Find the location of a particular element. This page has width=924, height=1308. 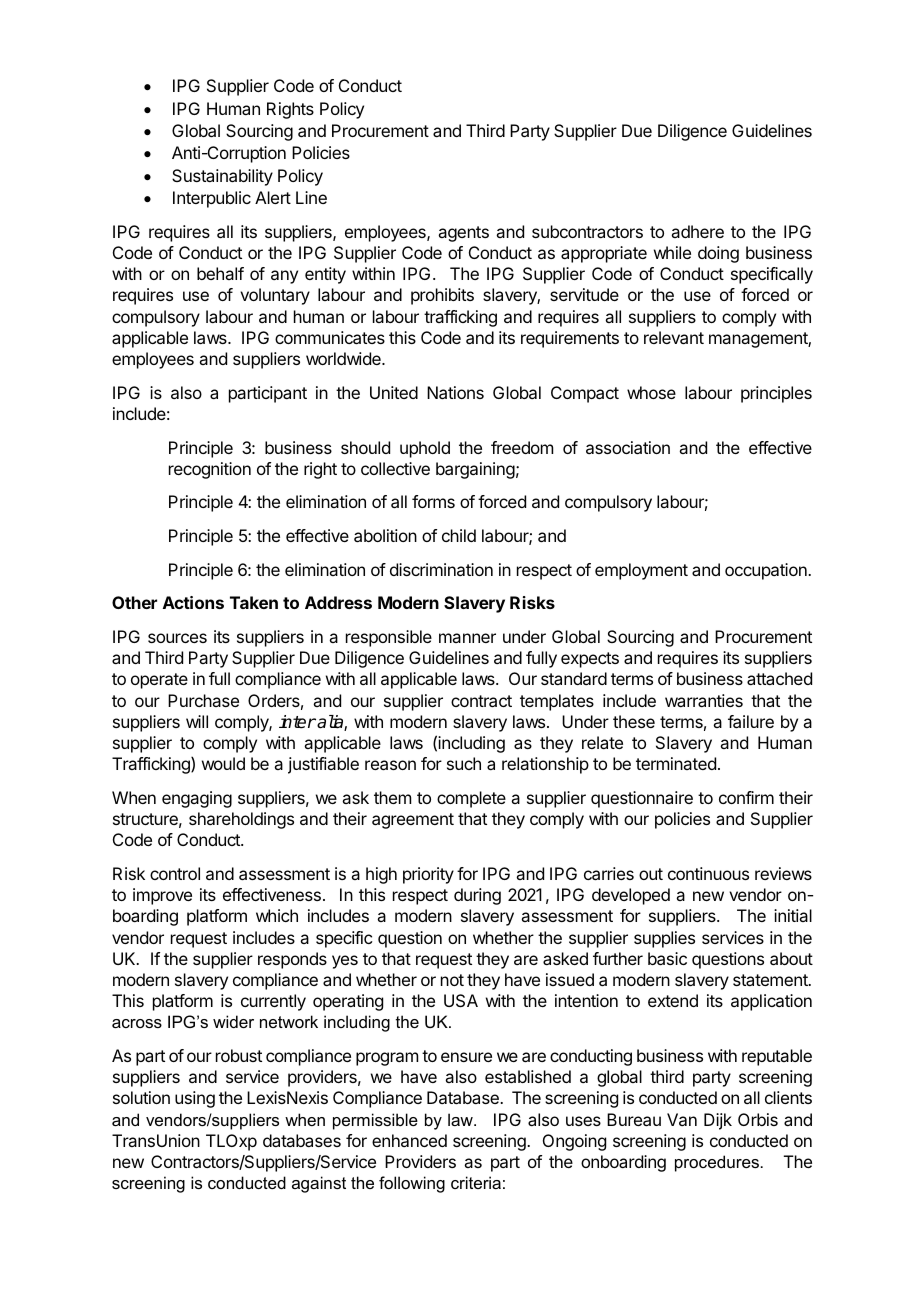

Sustainability is located at coordinates (222, 177).
